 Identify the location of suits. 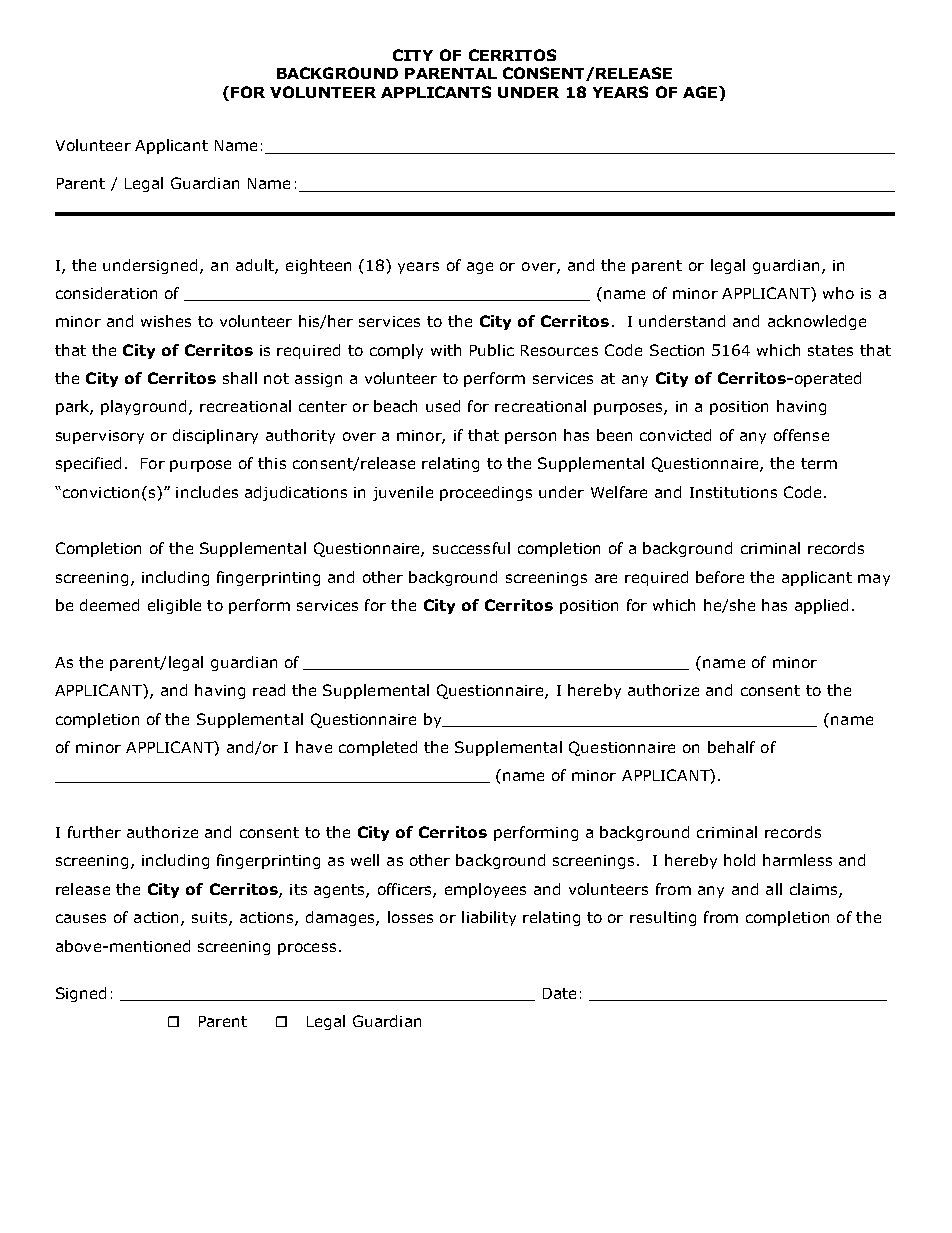
(211, 919).
